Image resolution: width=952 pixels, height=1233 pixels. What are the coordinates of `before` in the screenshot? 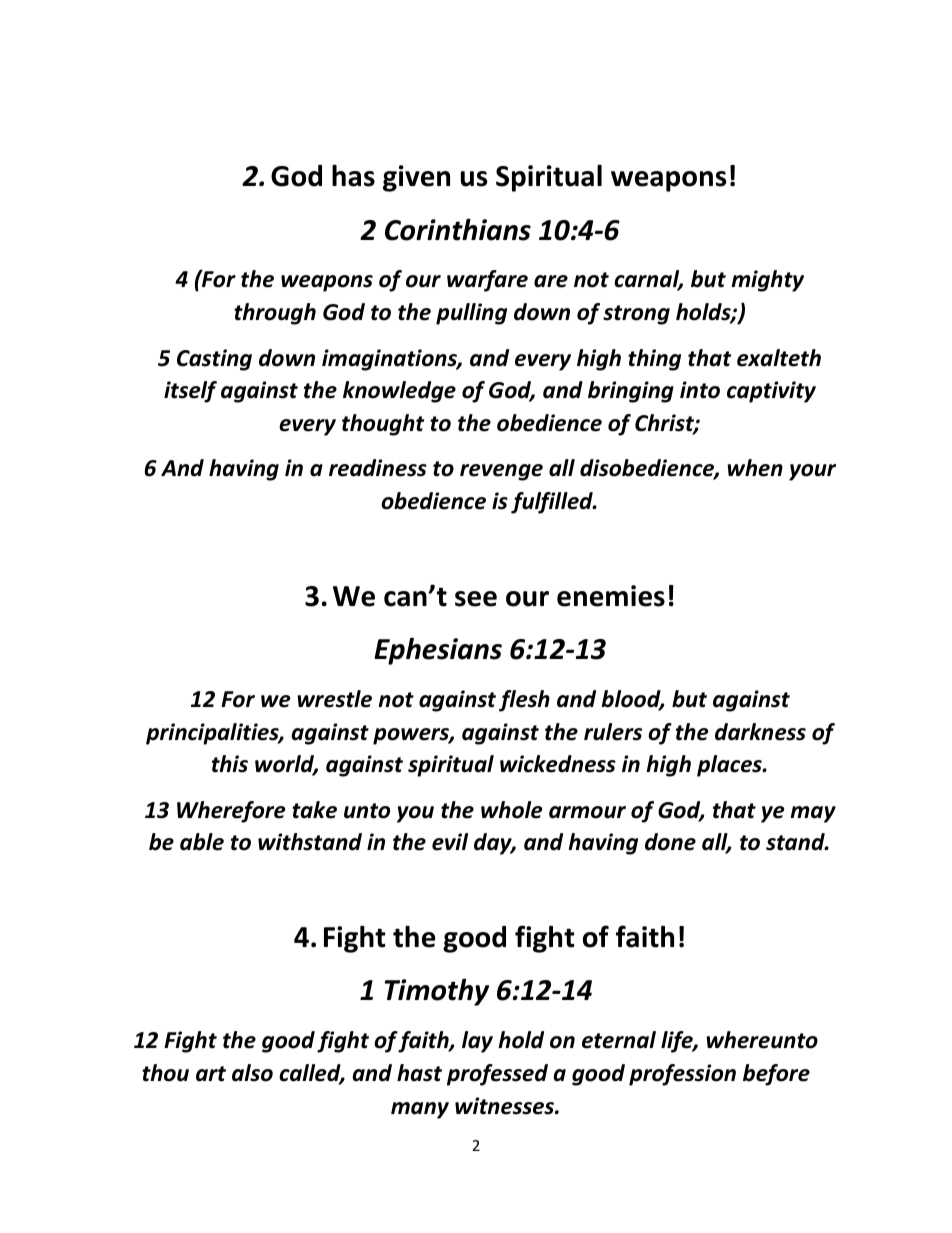 It's located at (776, 1075).
